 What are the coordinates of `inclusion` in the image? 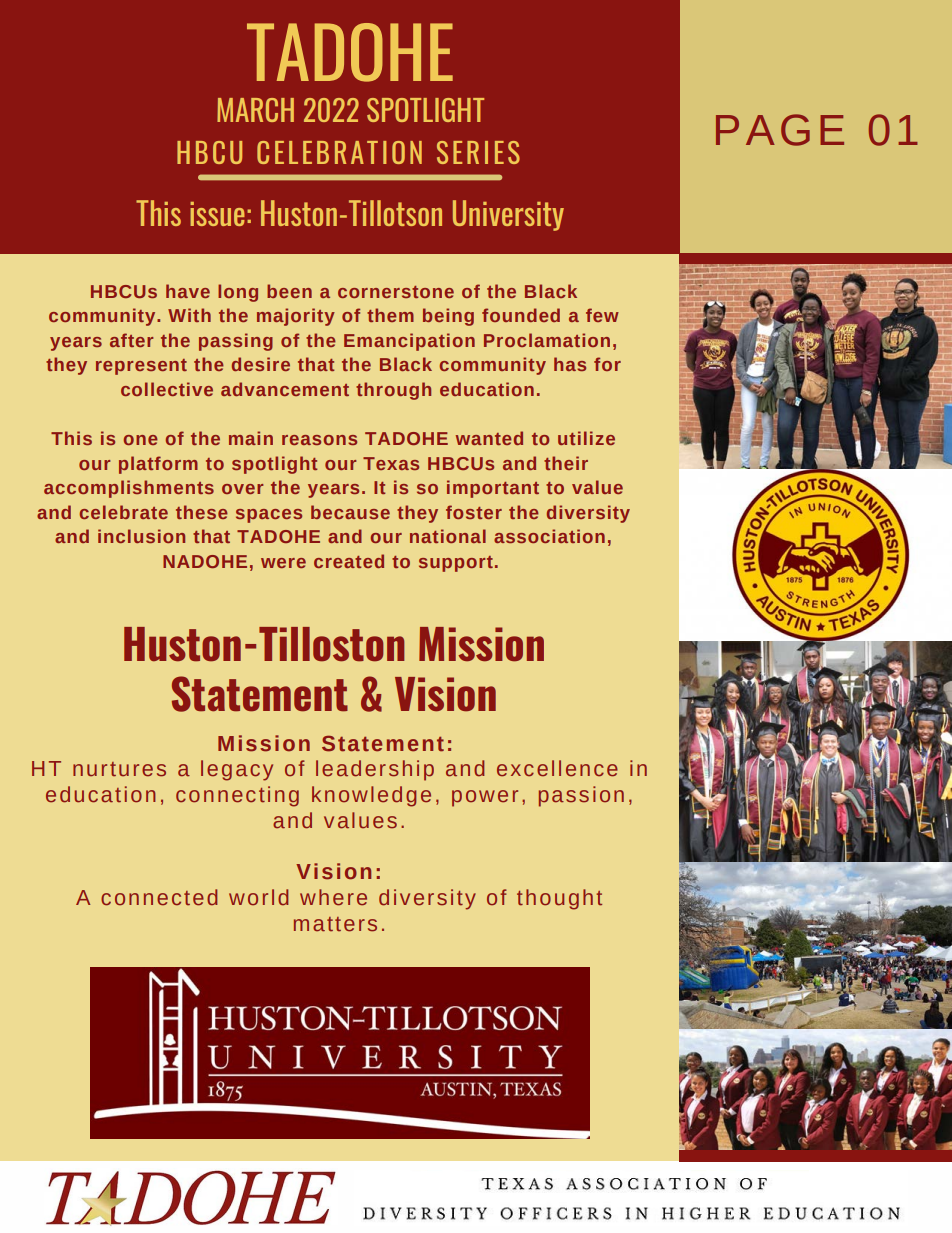 It's located at (141, 536).
